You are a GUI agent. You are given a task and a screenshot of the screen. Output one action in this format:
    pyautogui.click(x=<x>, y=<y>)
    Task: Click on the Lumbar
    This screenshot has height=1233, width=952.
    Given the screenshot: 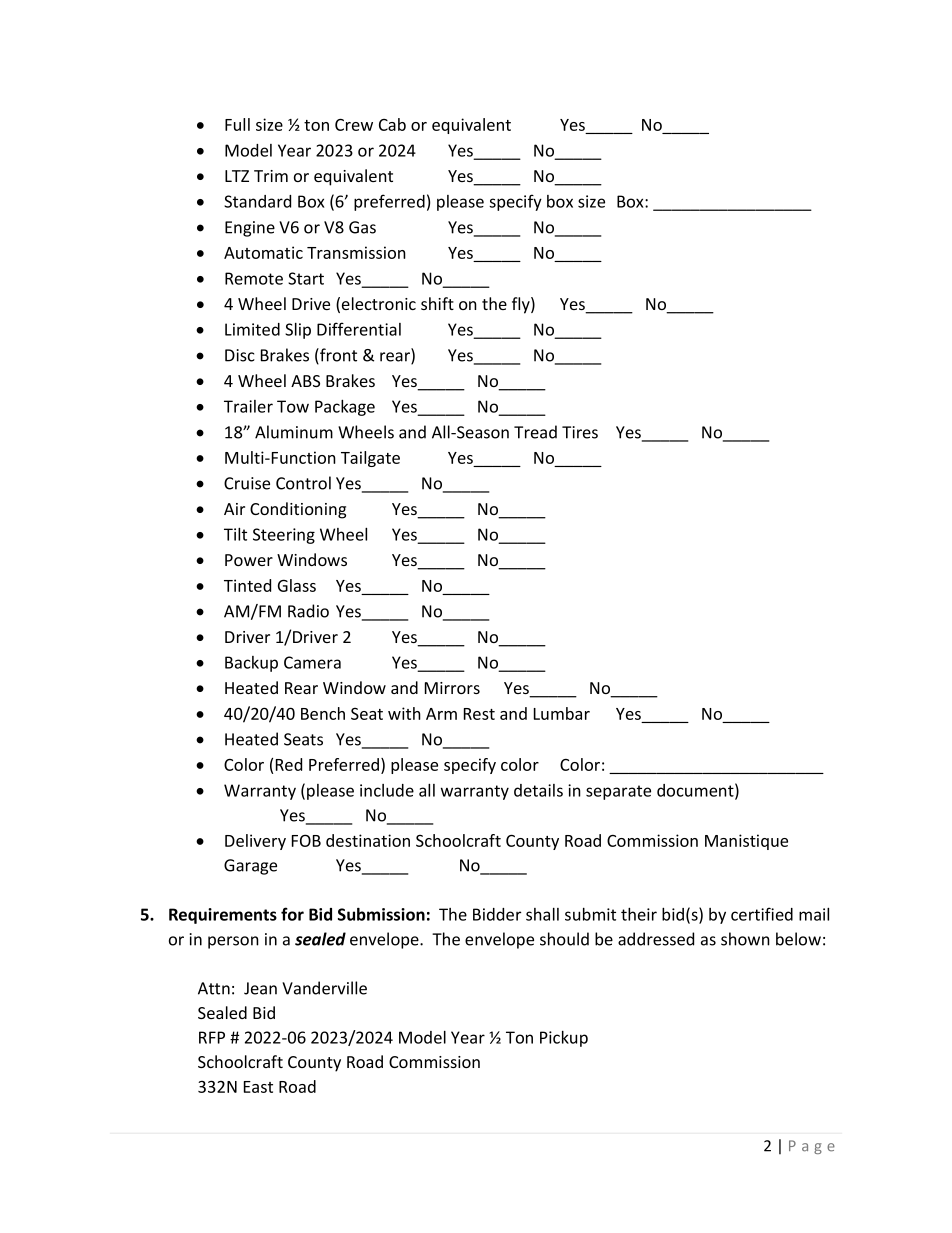 What is the action you would take?
    pyautogui.click(x=562, y=713)
